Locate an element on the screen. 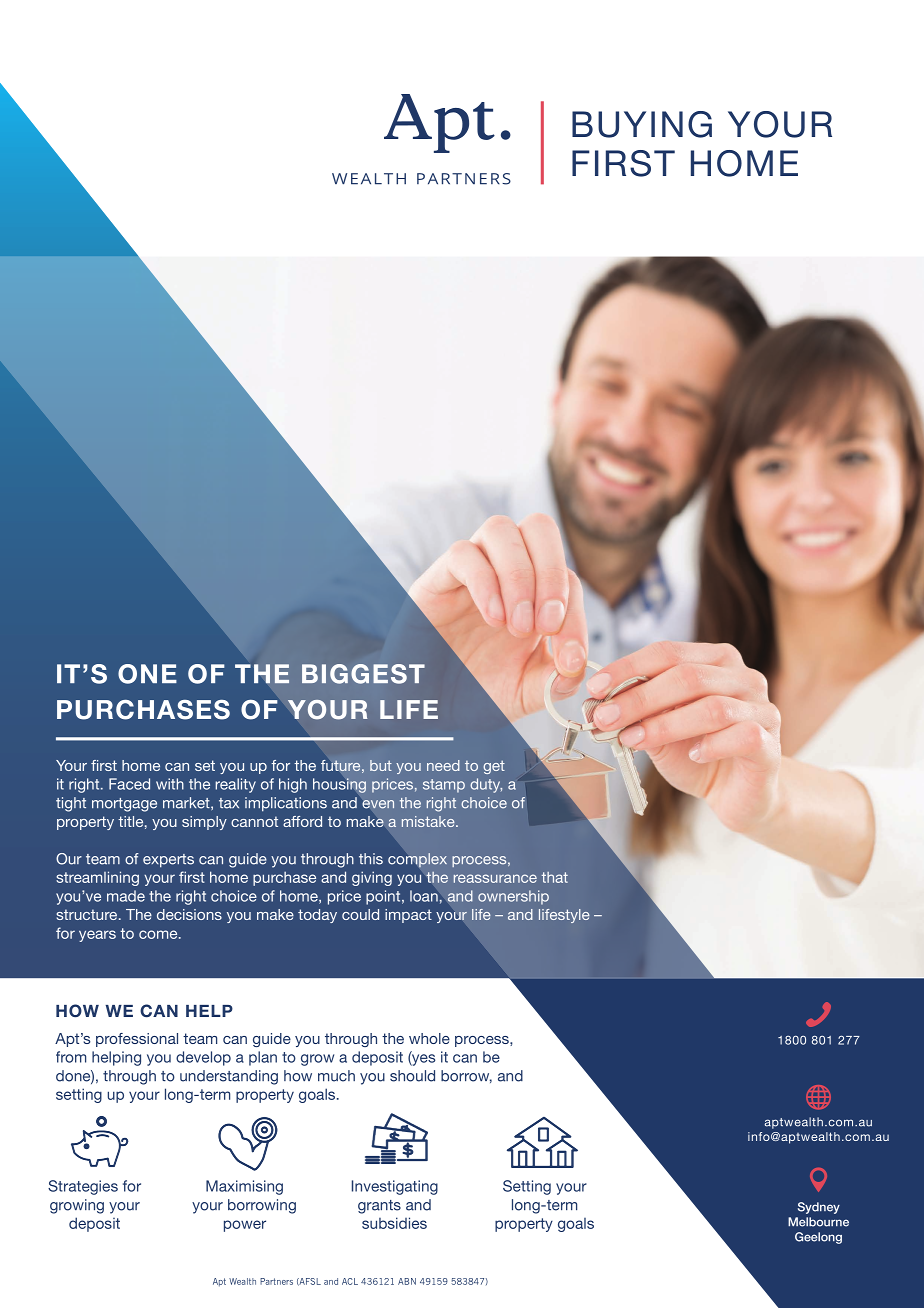  ownership is located at coordinates (513, 897).
